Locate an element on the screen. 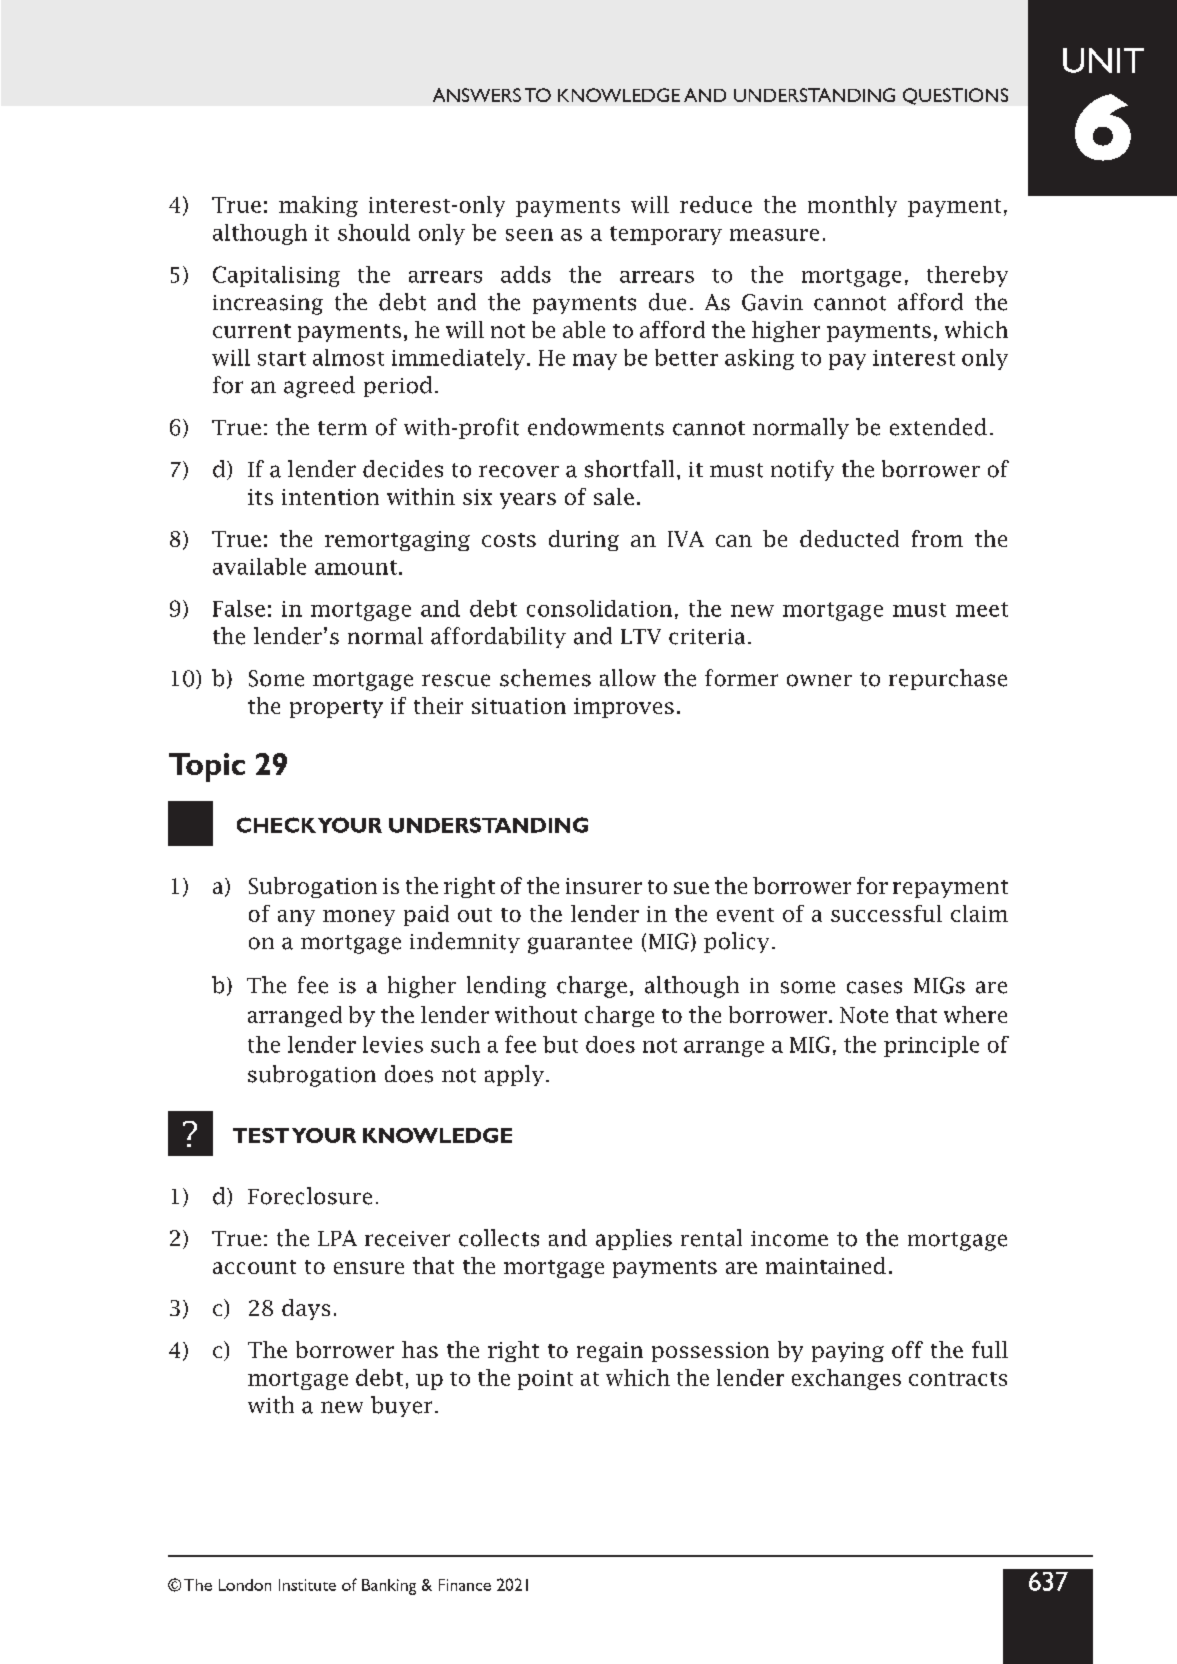 The width and height of the screenshot is (1177, 1664). QUESTIONS is located at coordinates (955, 96).
